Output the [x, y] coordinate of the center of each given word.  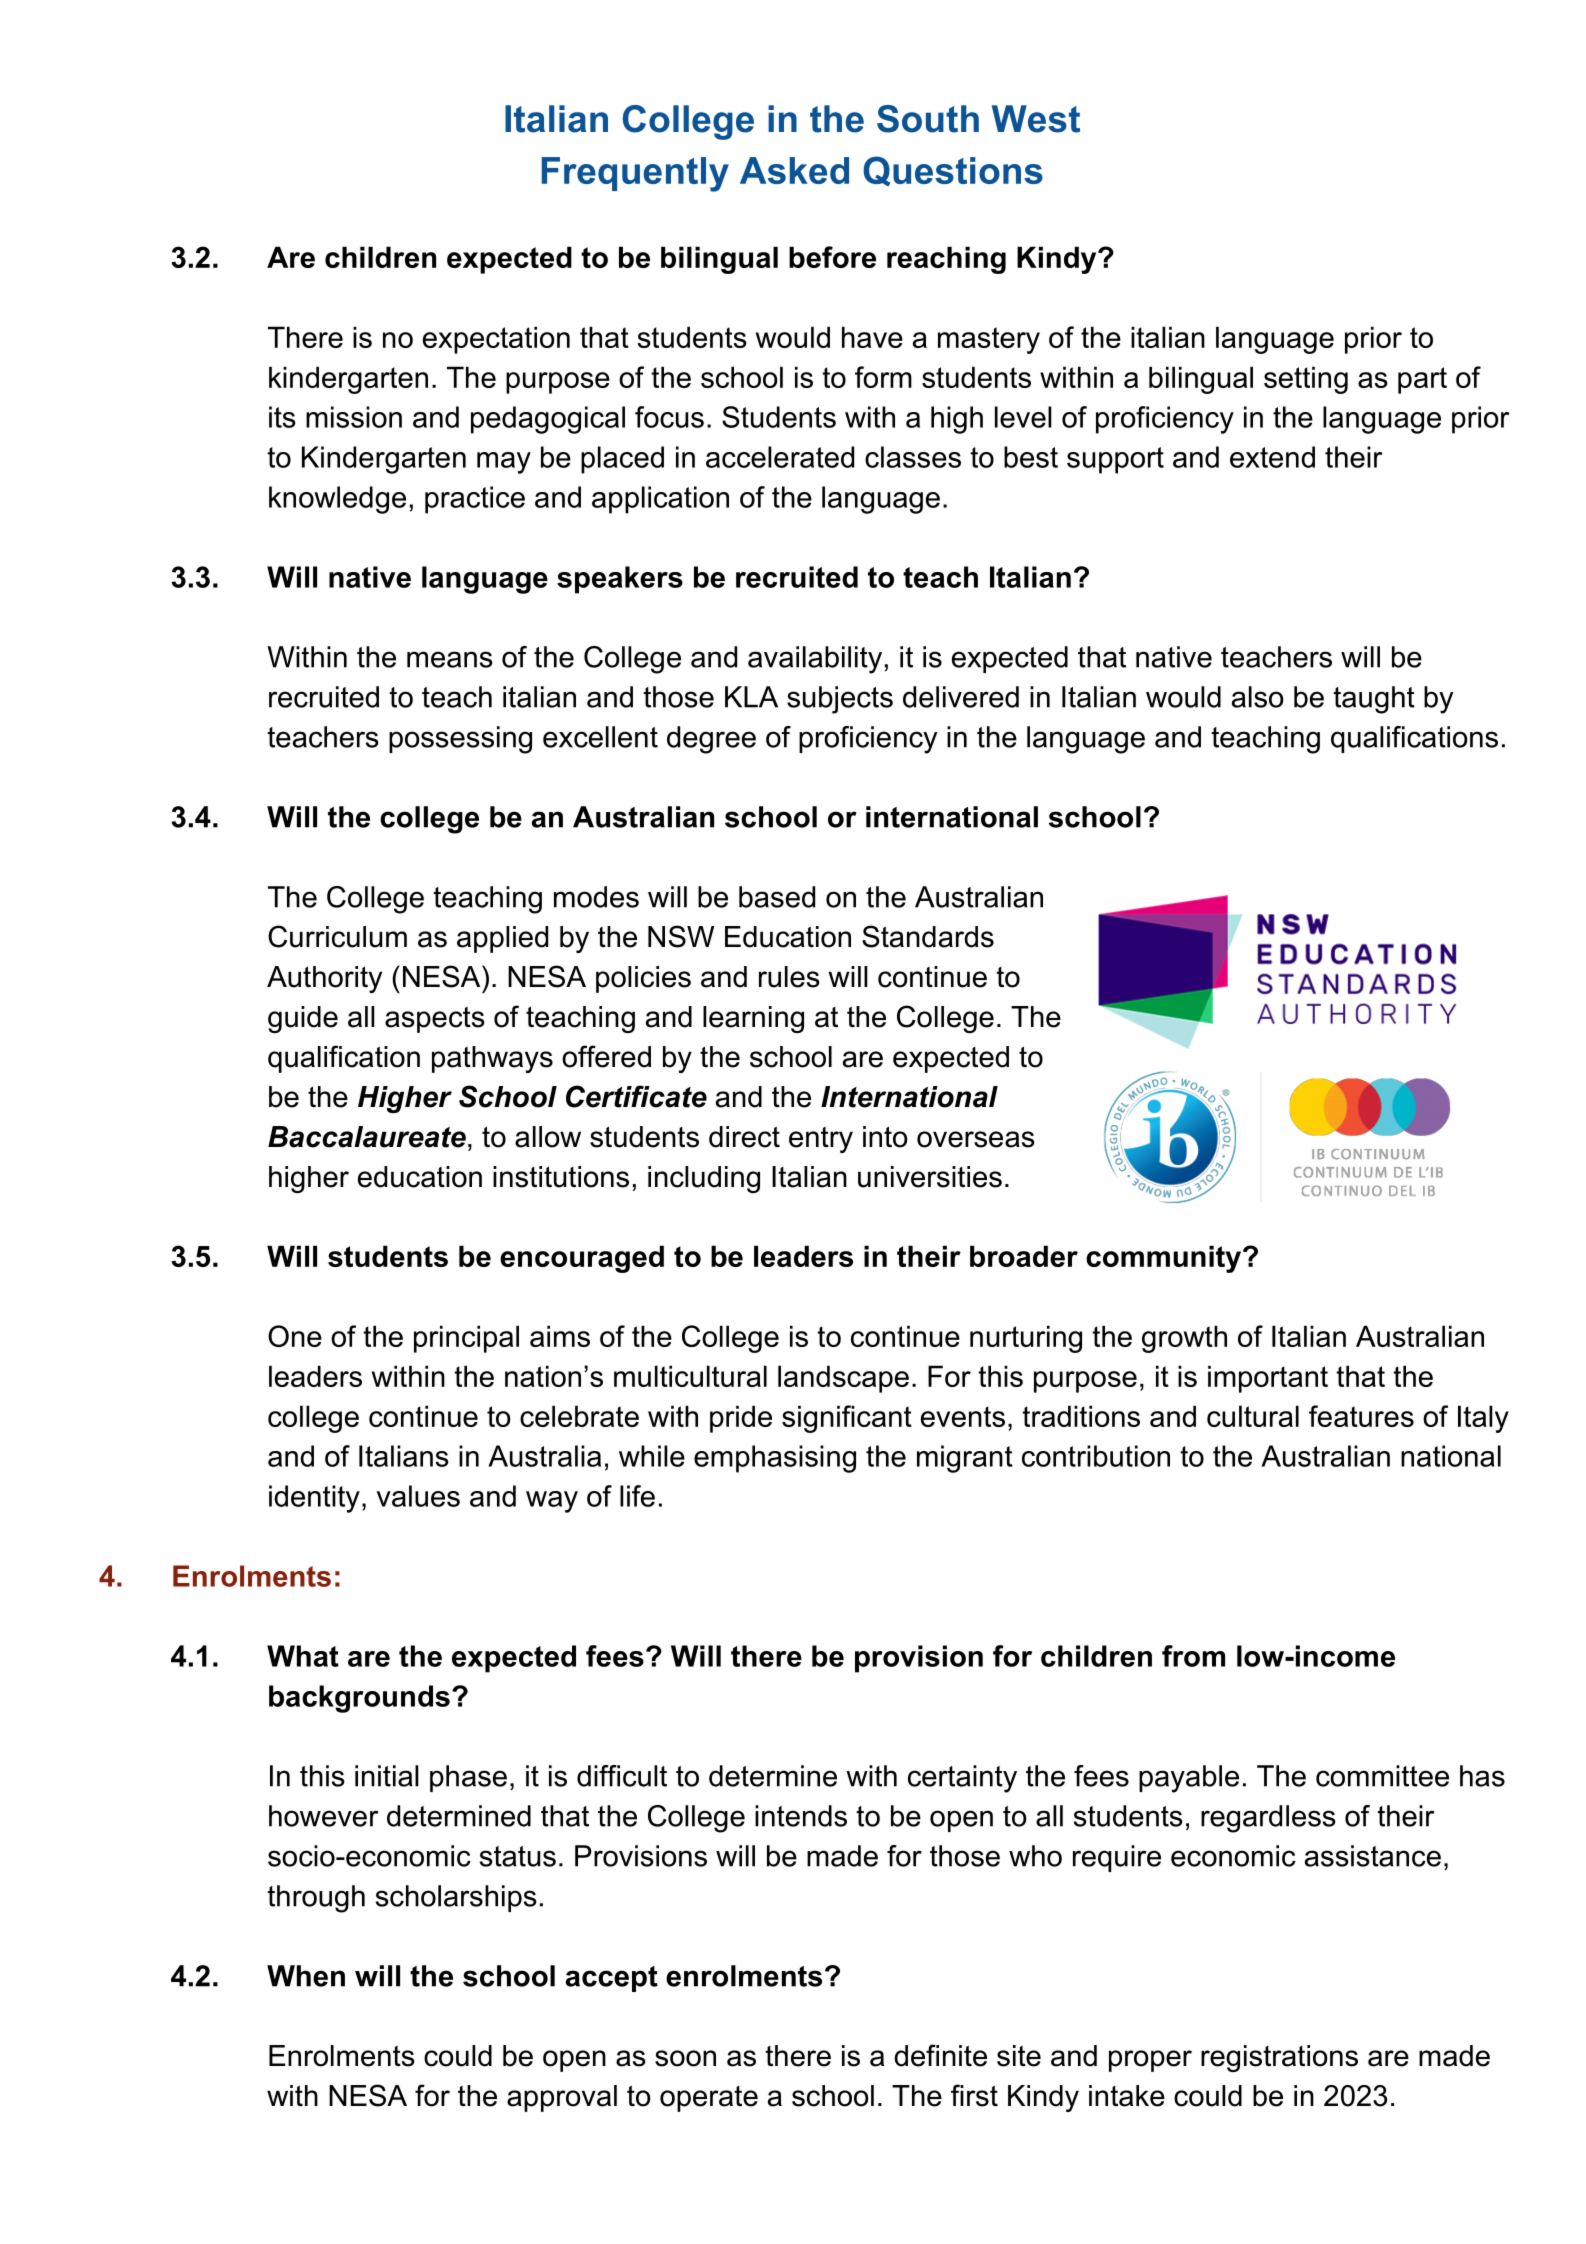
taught [1374, 700]
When [306, 1976]
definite [940, 2055]
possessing [460, 740]
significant [847, 1419]
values [418, 1496]
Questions [953, 171]
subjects [840, 700]
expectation [496, 340]
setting [1306, 380]
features [1361, 1416]
